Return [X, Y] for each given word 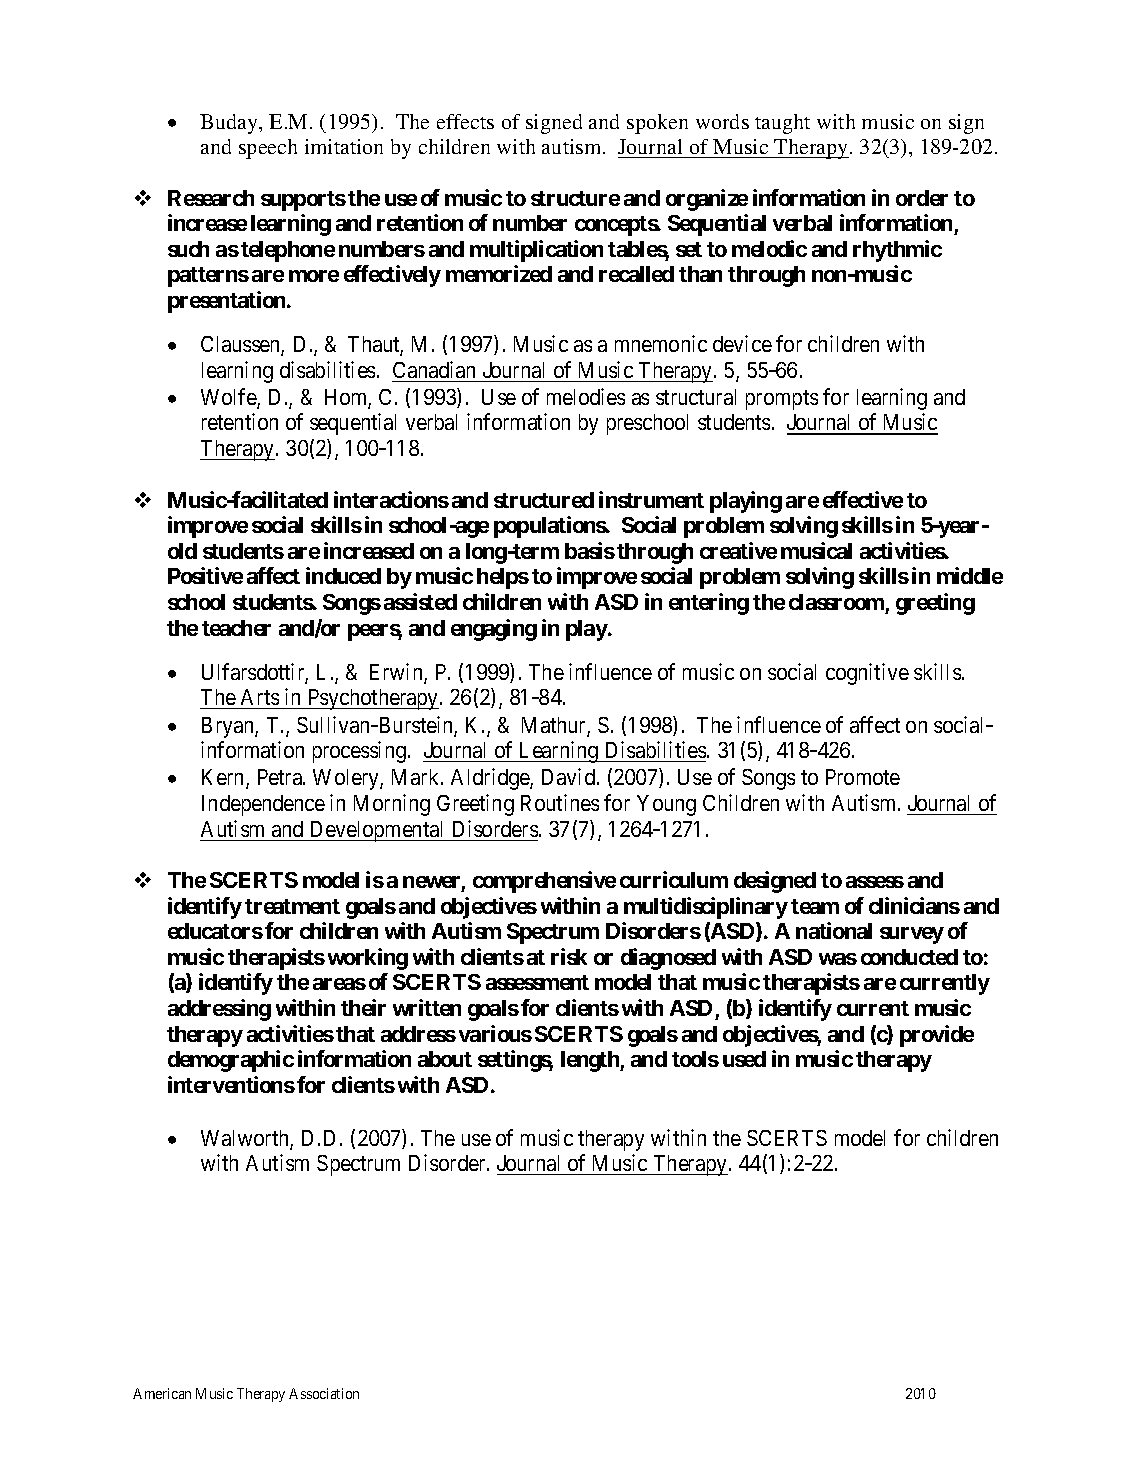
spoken [657, 124]
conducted [909, 957]
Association [324, 1393]
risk [569, 956]
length [591, 1061]
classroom [836, 602]
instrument [651, 499]
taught [782, 124]
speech [268, 149]
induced [343, 575]
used [744, 1059]
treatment [292, 906]
